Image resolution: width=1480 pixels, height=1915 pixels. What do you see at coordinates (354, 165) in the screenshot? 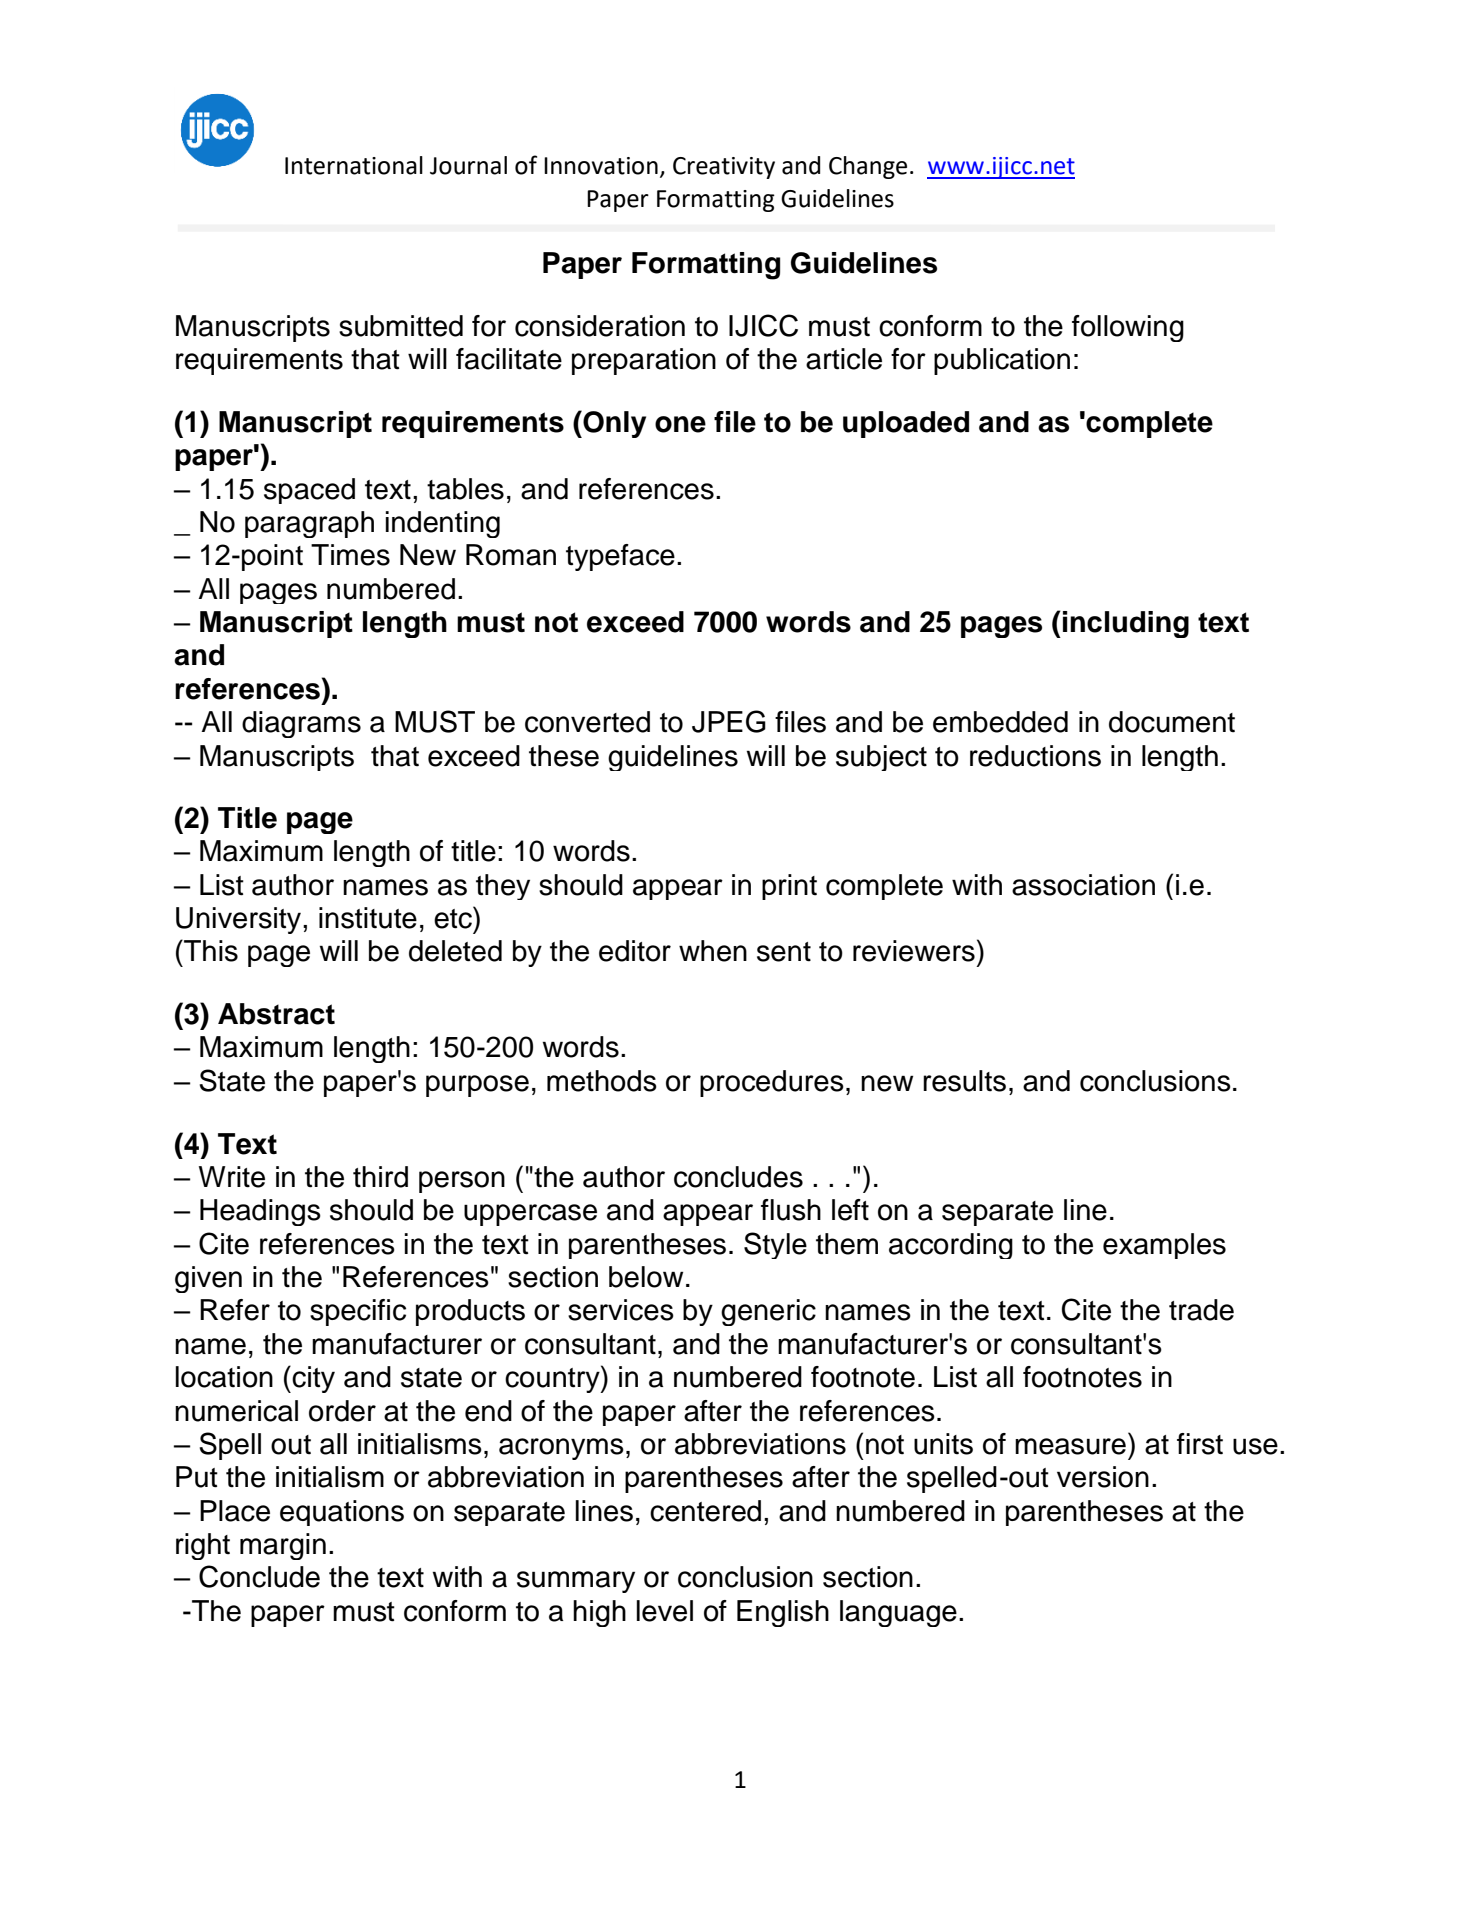
I see `International` at bounding box center [354, 165].
